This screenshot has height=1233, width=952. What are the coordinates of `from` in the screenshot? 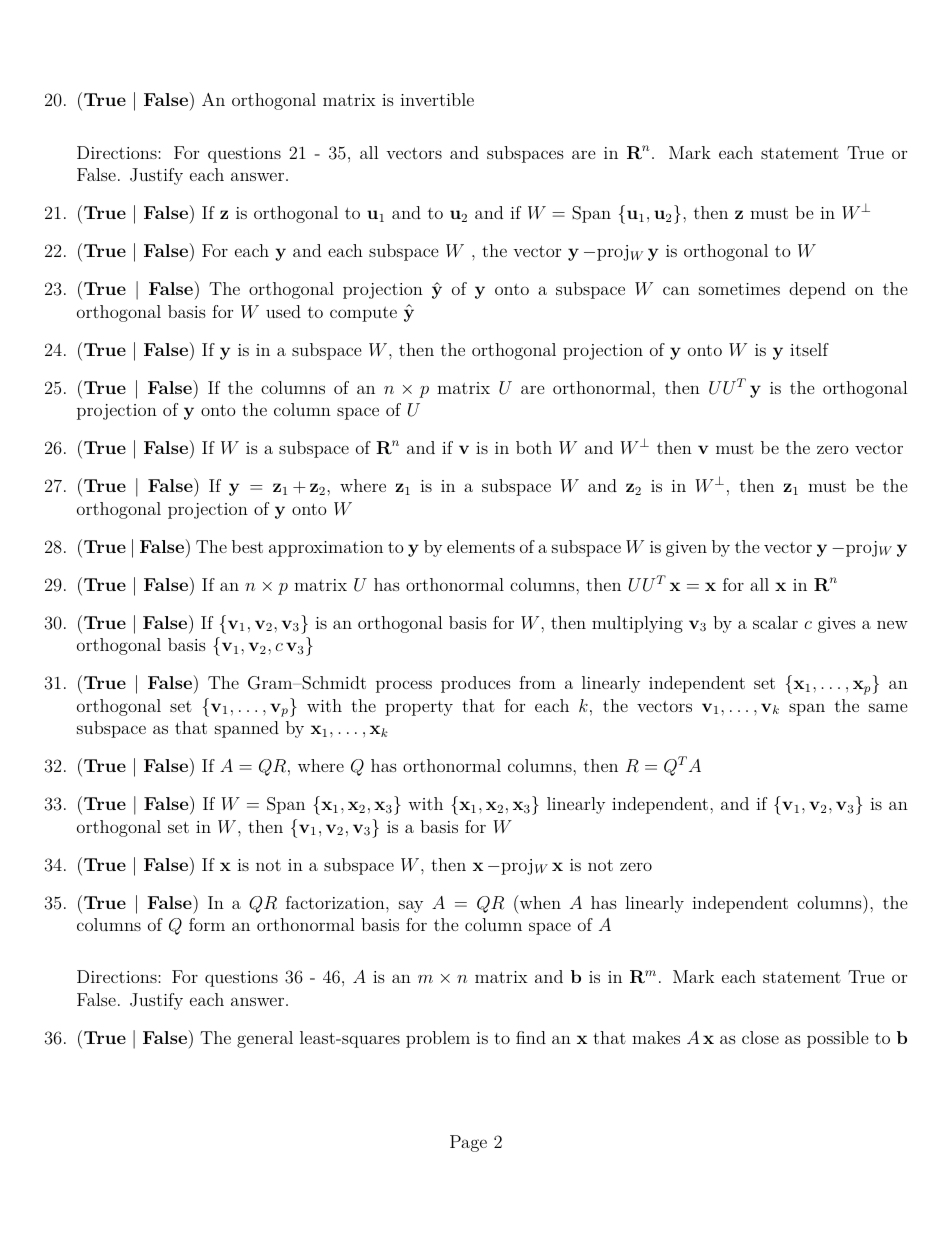 It's located at (537, 682).
